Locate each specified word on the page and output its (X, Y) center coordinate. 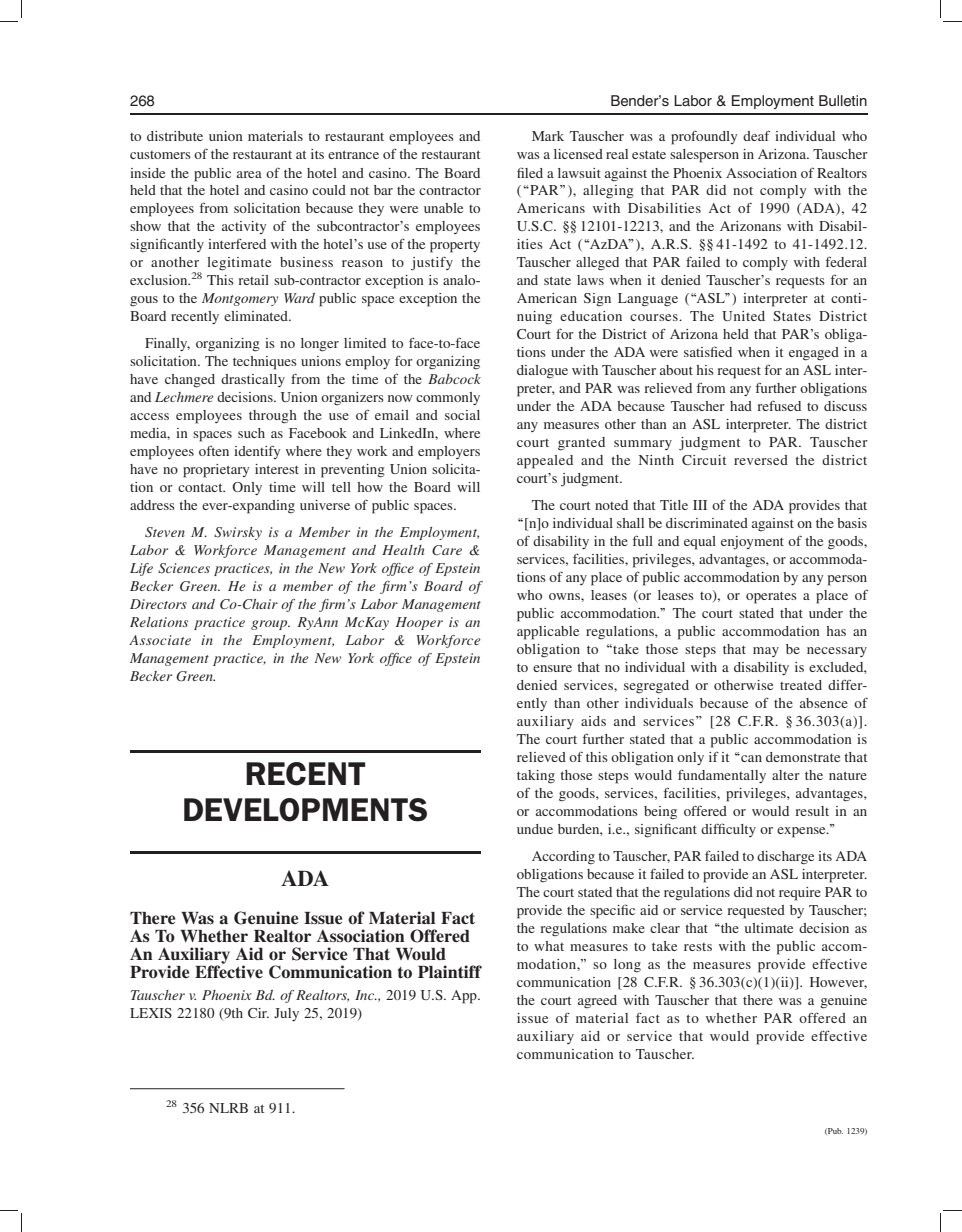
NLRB (228, 1108)
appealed (545, 462)
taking (536, 777)
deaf (756, 135)
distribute (175, 136)
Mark (548, 136)
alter (786, 775)
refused (779, 406)
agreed (597, 1001)
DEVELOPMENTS (305, 810)
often (214, 450)
